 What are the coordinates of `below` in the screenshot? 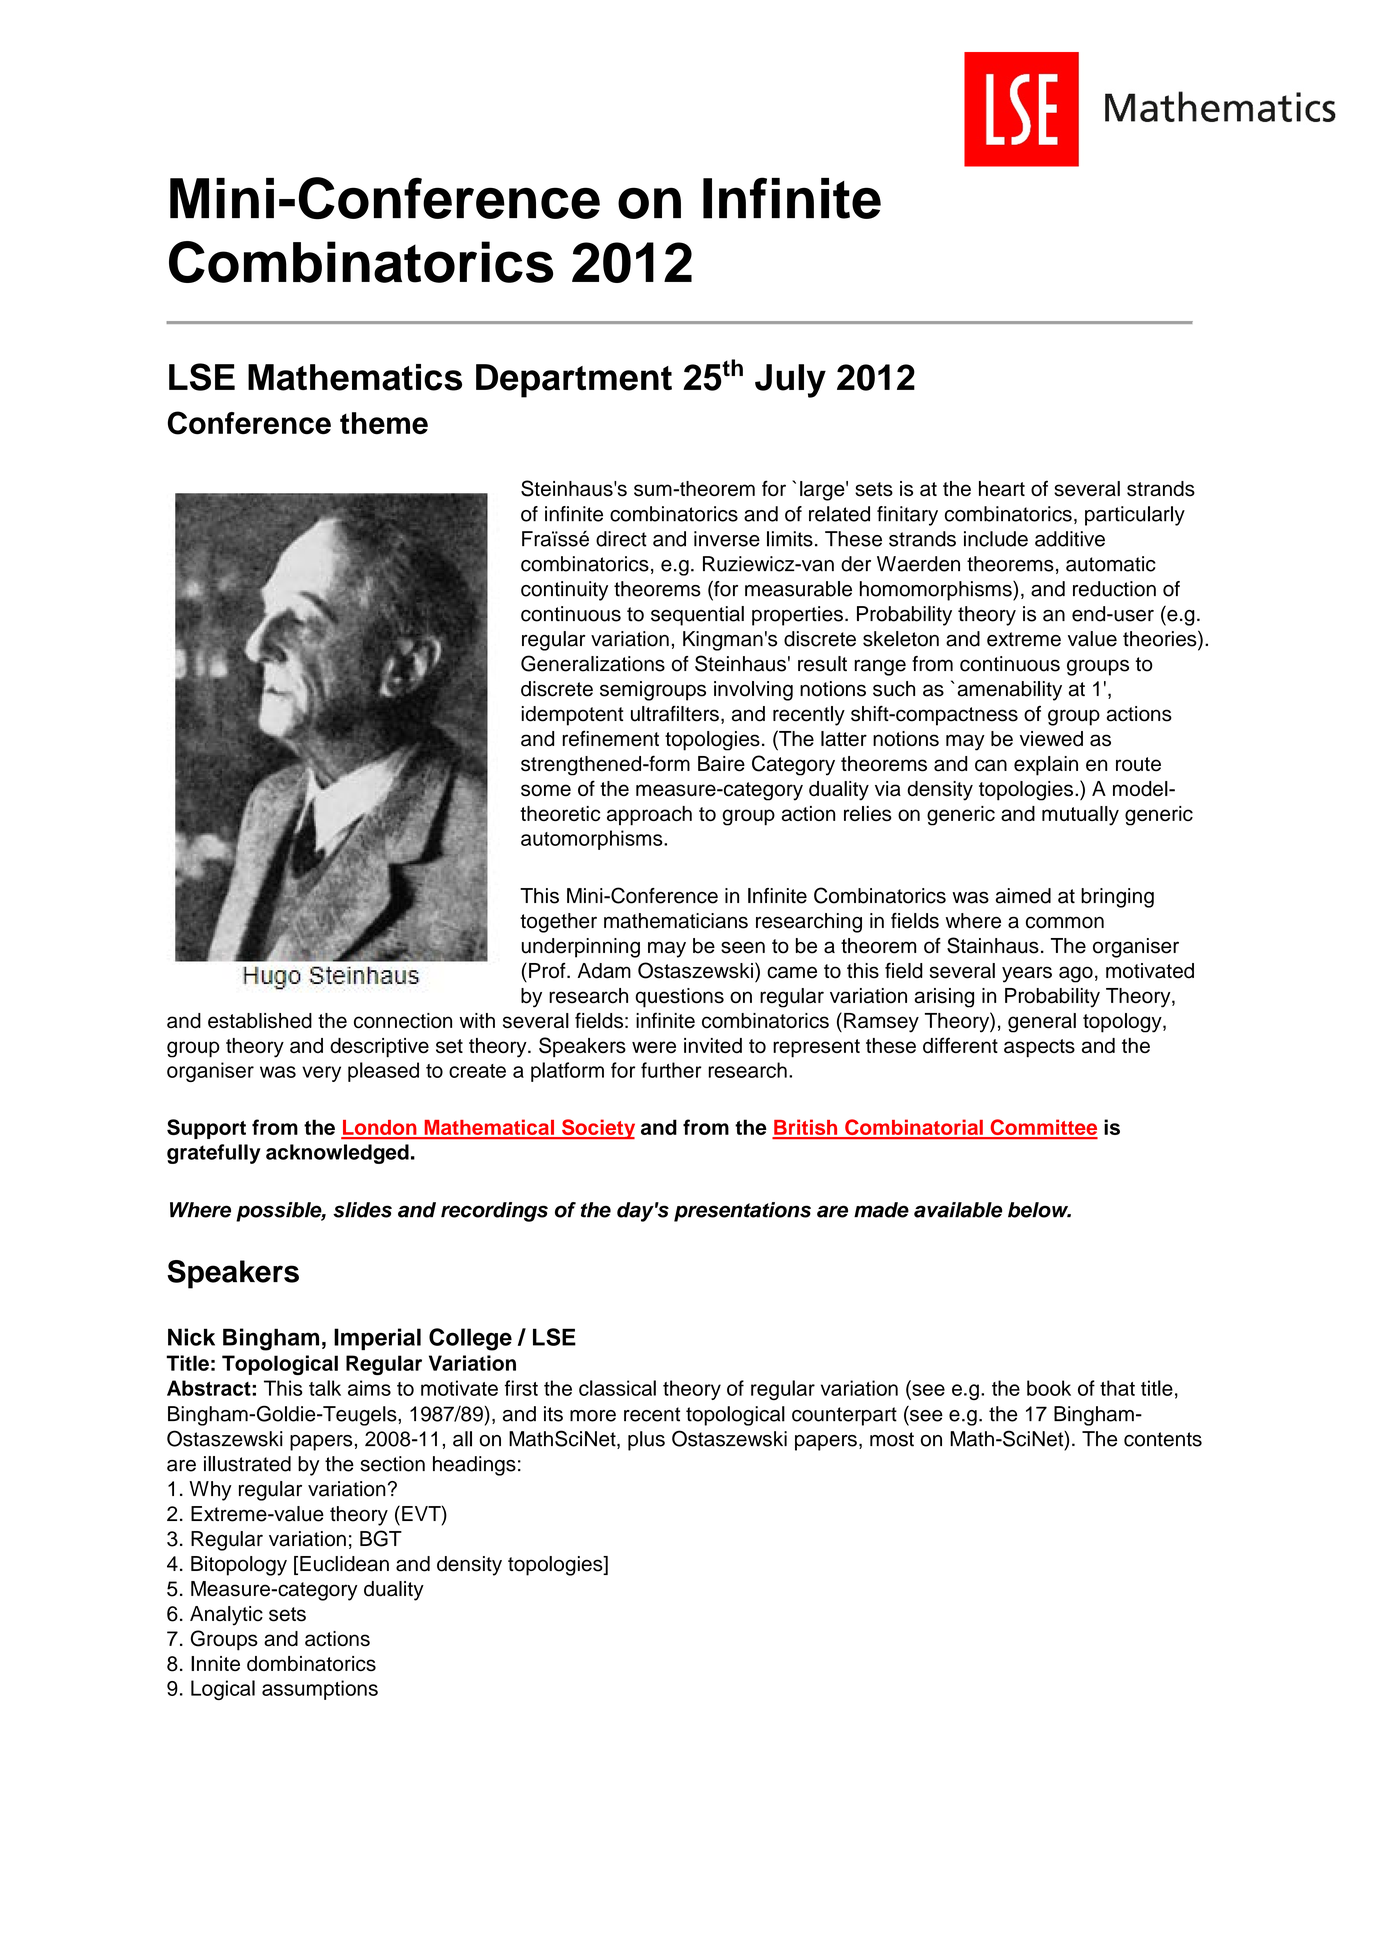 It's located at (1039, 1210).
